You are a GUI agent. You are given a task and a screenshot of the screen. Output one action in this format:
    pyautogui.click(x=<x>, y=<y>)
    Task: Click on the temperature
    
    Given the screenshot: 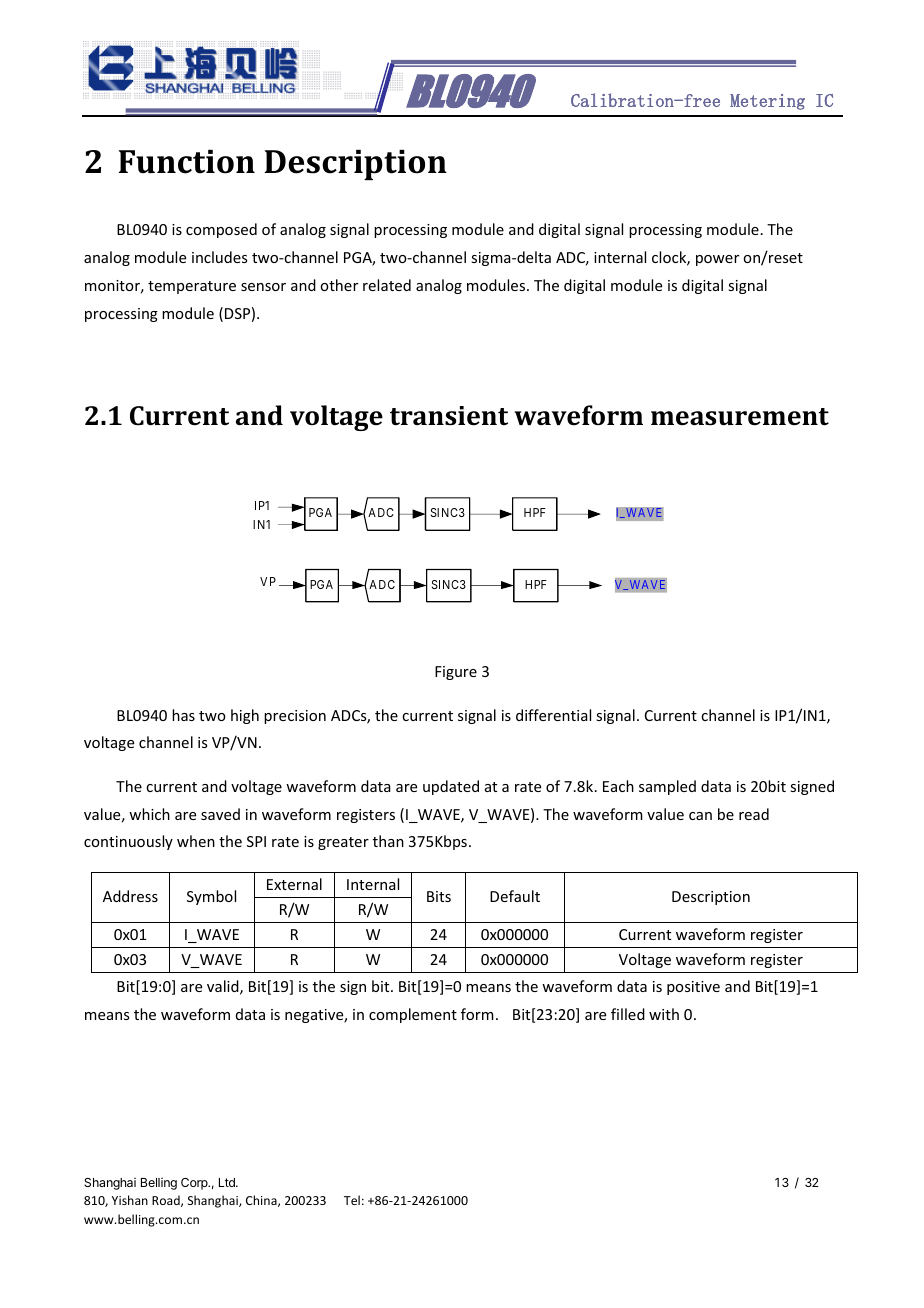 What is the action you would take?
    pyautogui.click(x=192, y=287)
